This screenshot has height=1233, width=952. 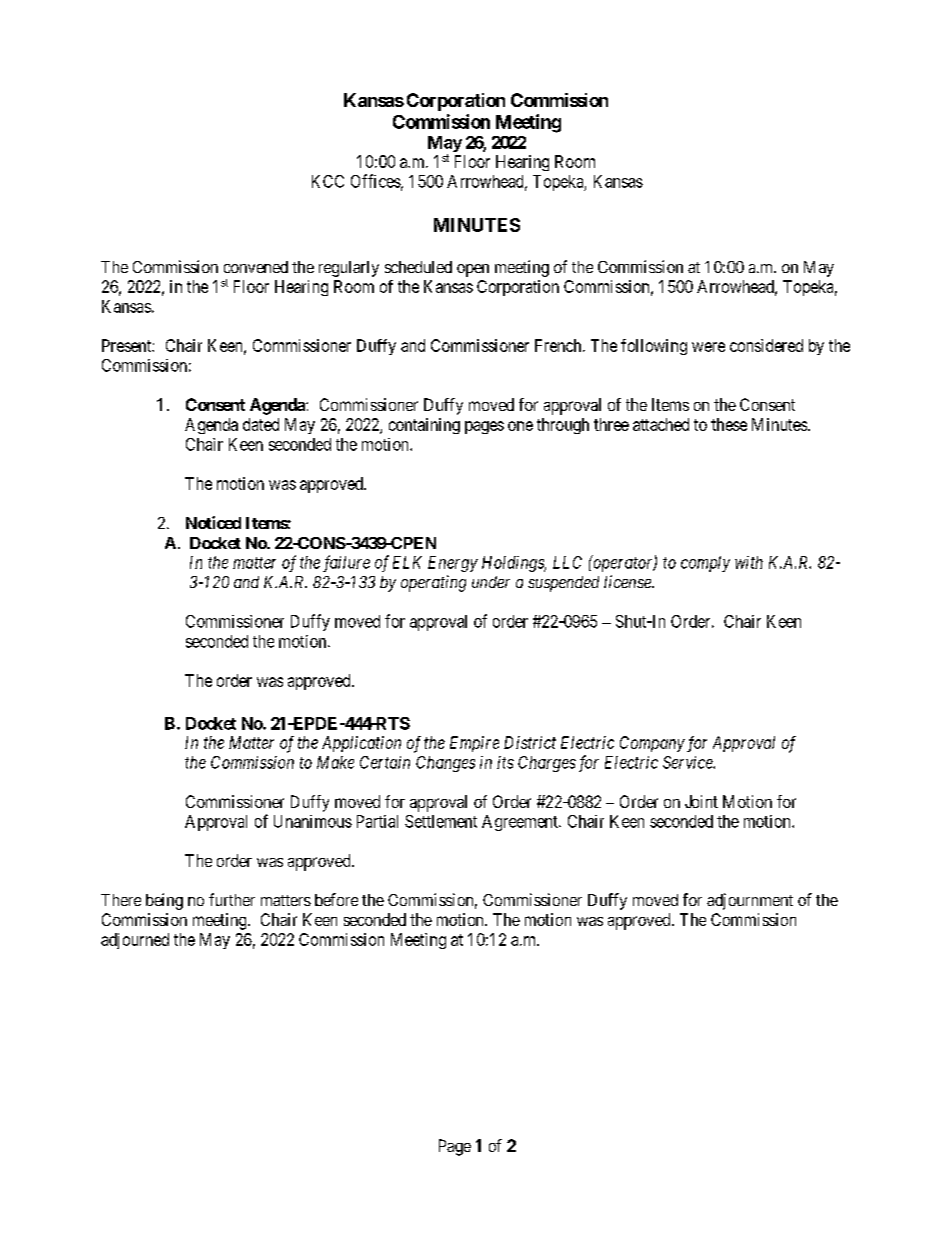 What do you see at coordinates (213, 522) in the screenshot?
I see `Noticed` at bounding box center [213, 522].
